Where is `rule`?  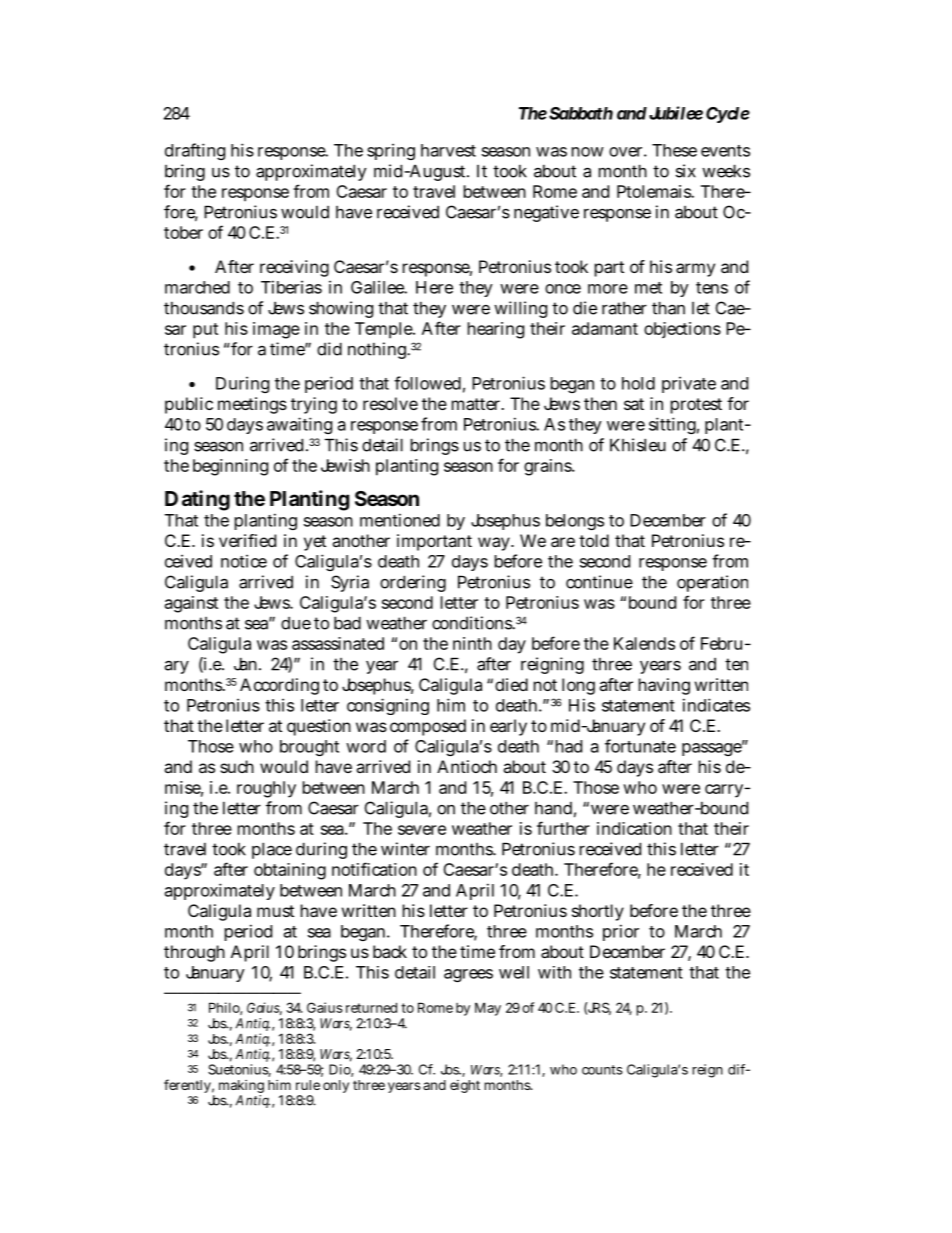
rule is located at coordinates (308, 1085).
